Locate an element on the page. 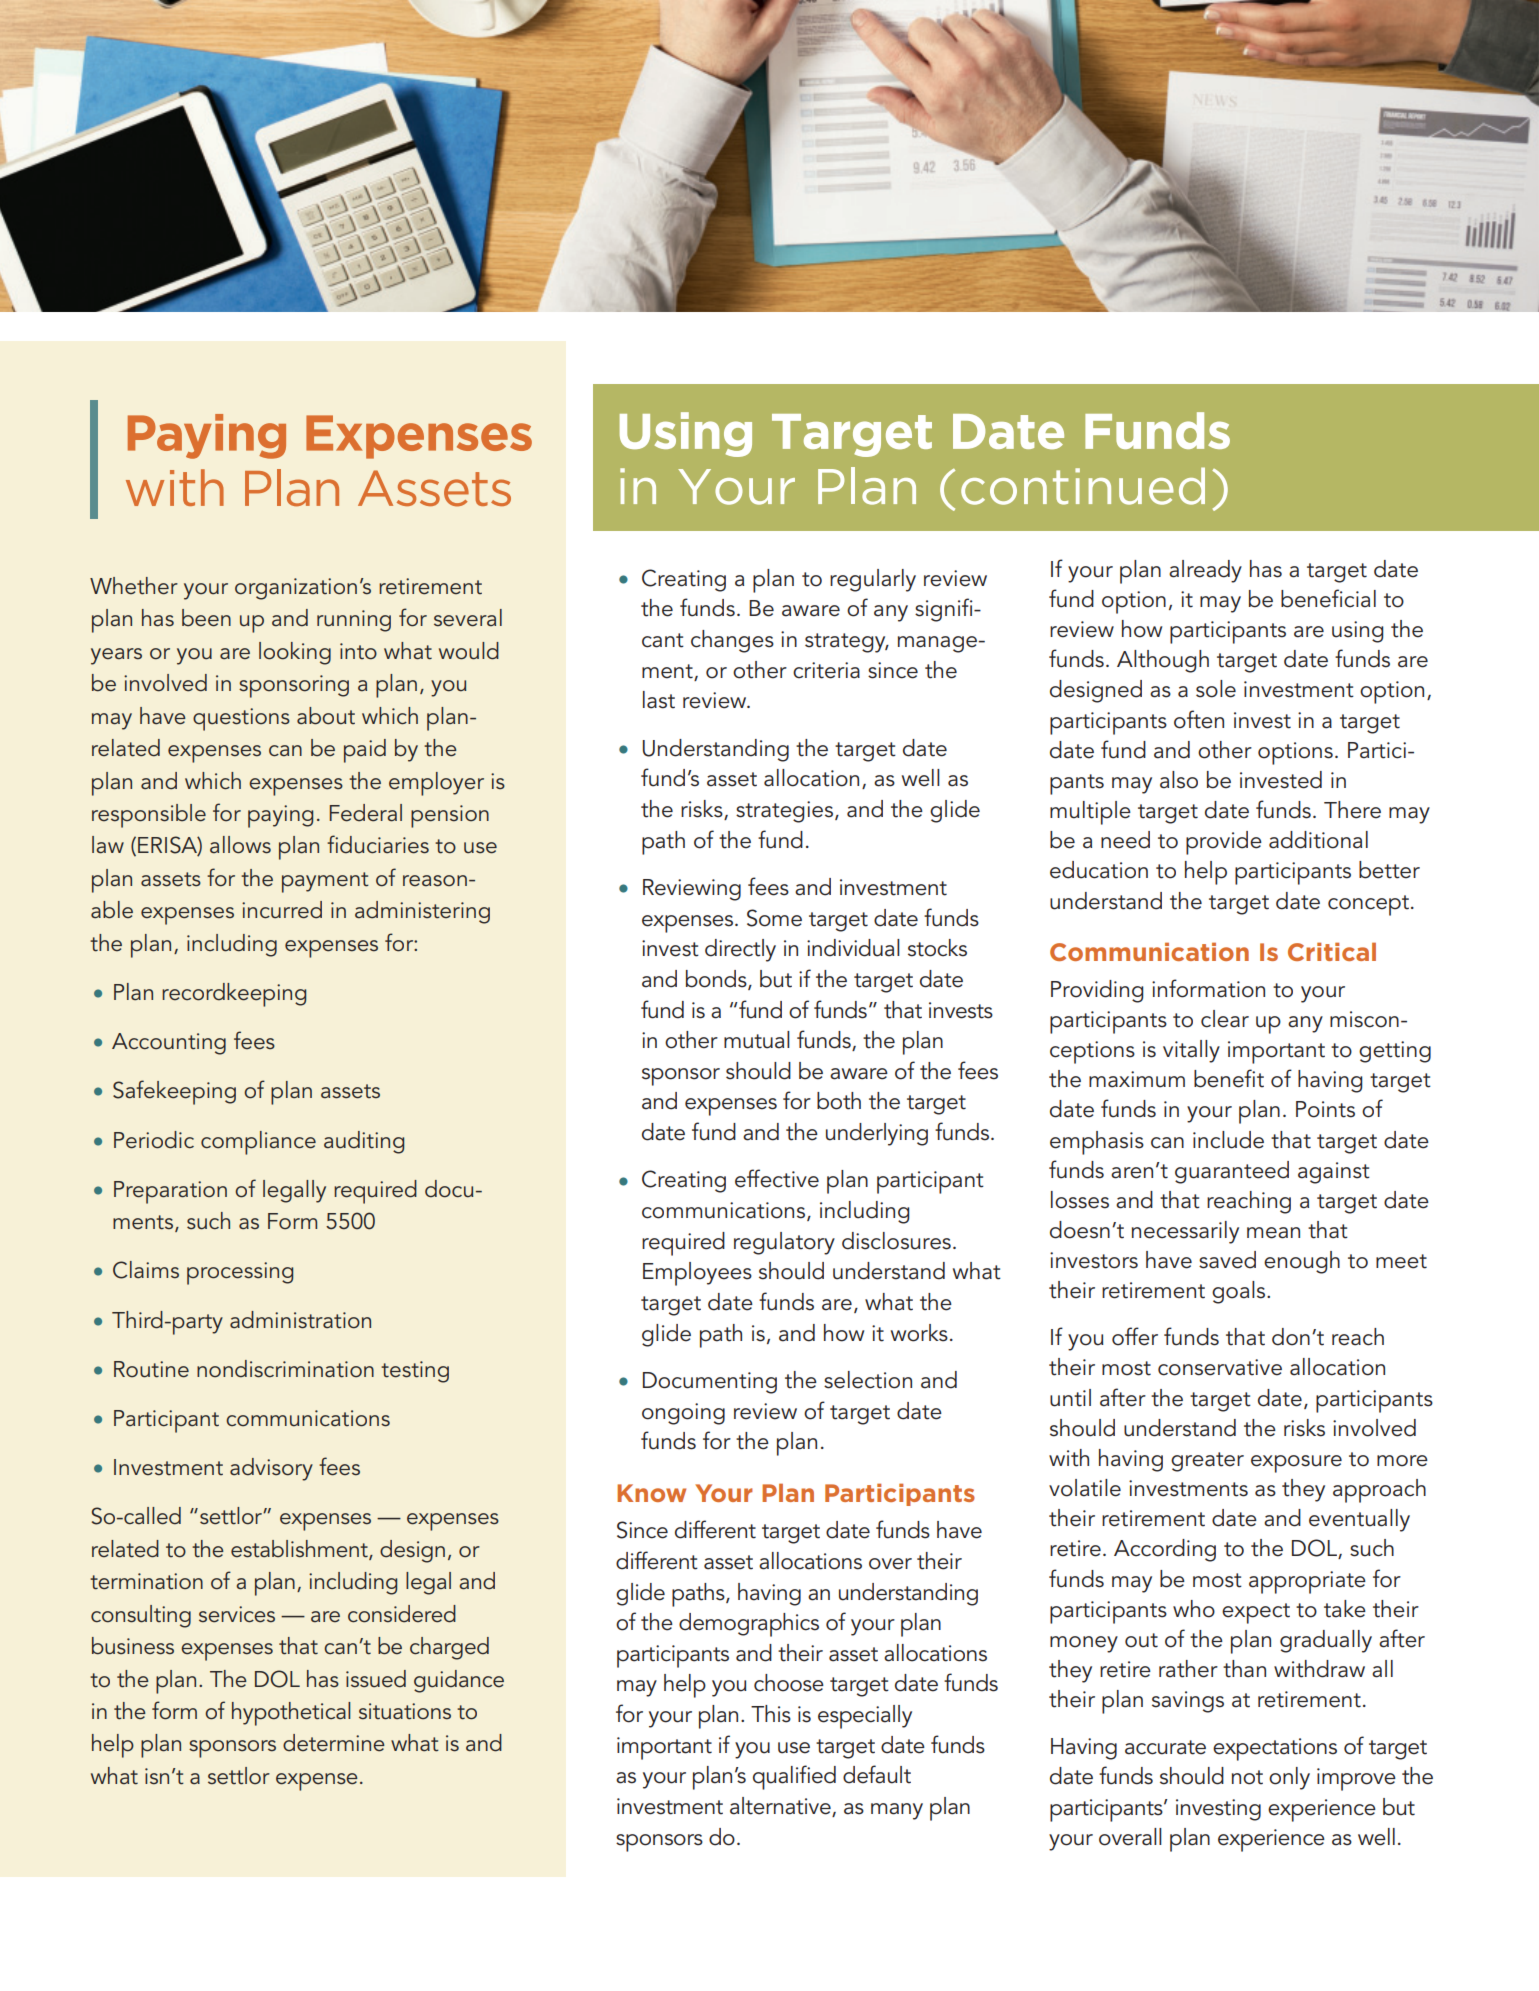 The width and height of the image is (1539, 1991). Whether is located at coordinates (134, 586).
